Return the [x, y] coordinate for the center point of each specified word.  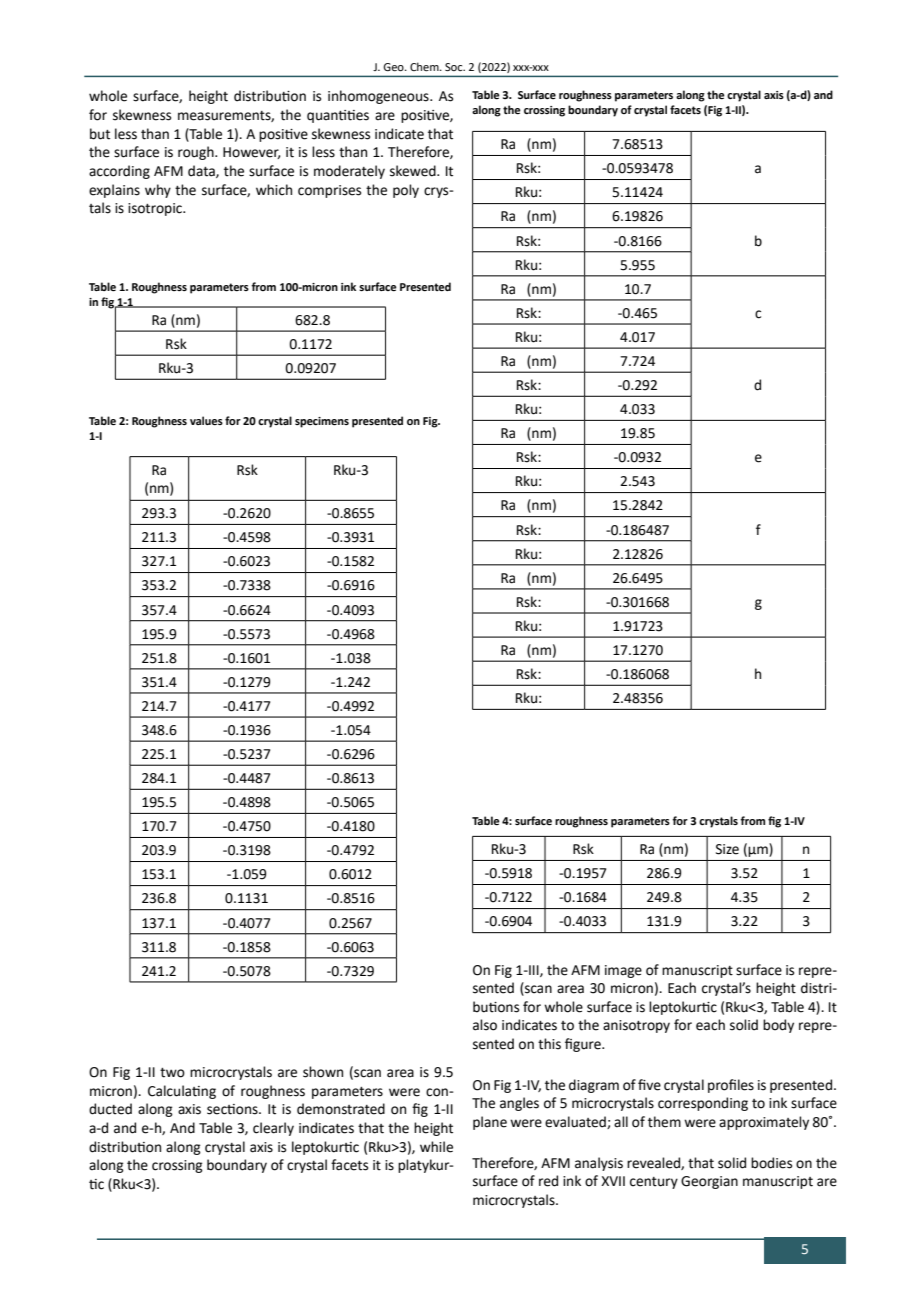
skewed [414, 171]
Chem [425, 66]
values [206, 420]
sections [233, 1109]
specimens [322, 422]
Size [727, 849]
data [202, 171]
